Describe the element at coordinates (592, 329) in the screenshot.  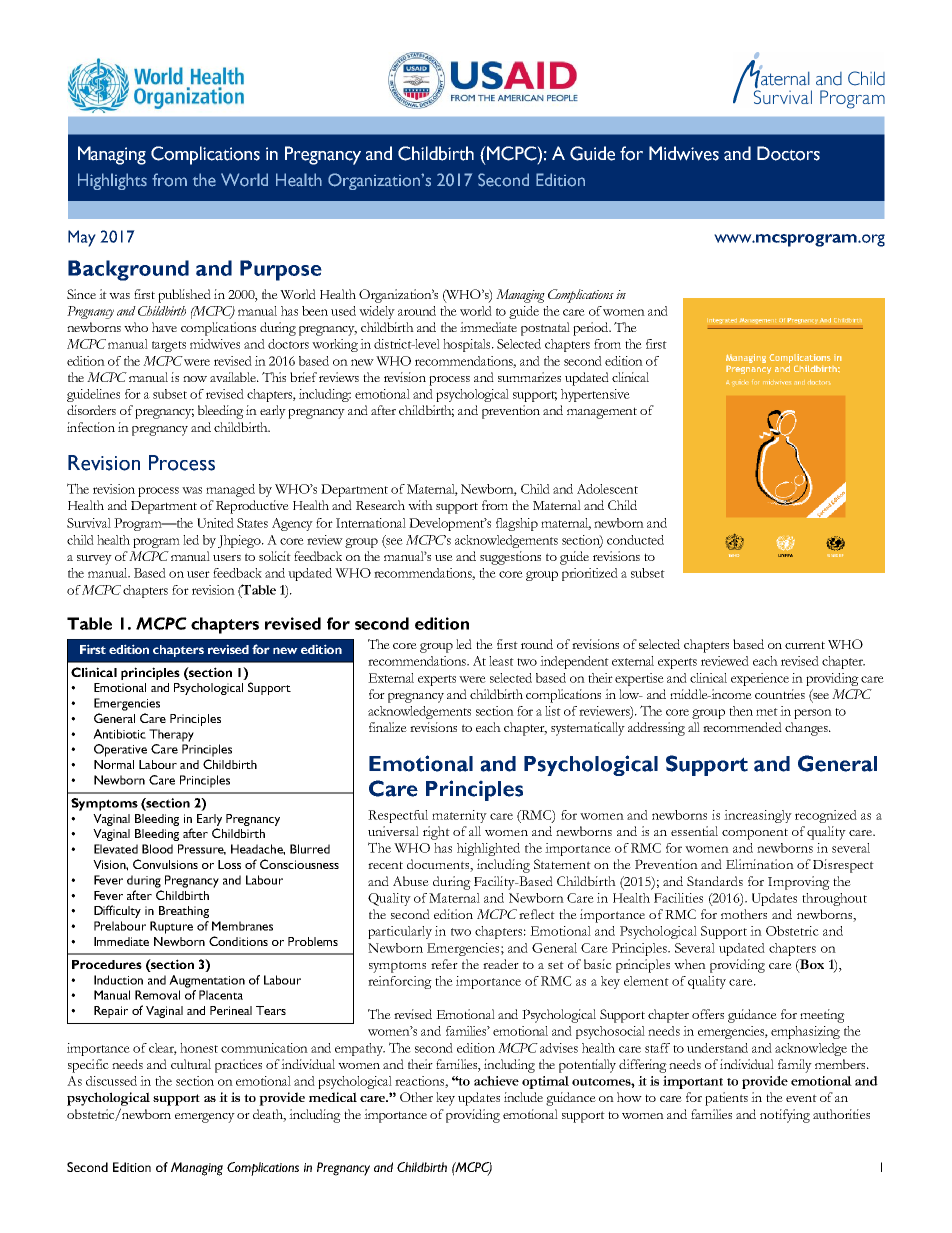
I see `period` at that location.
